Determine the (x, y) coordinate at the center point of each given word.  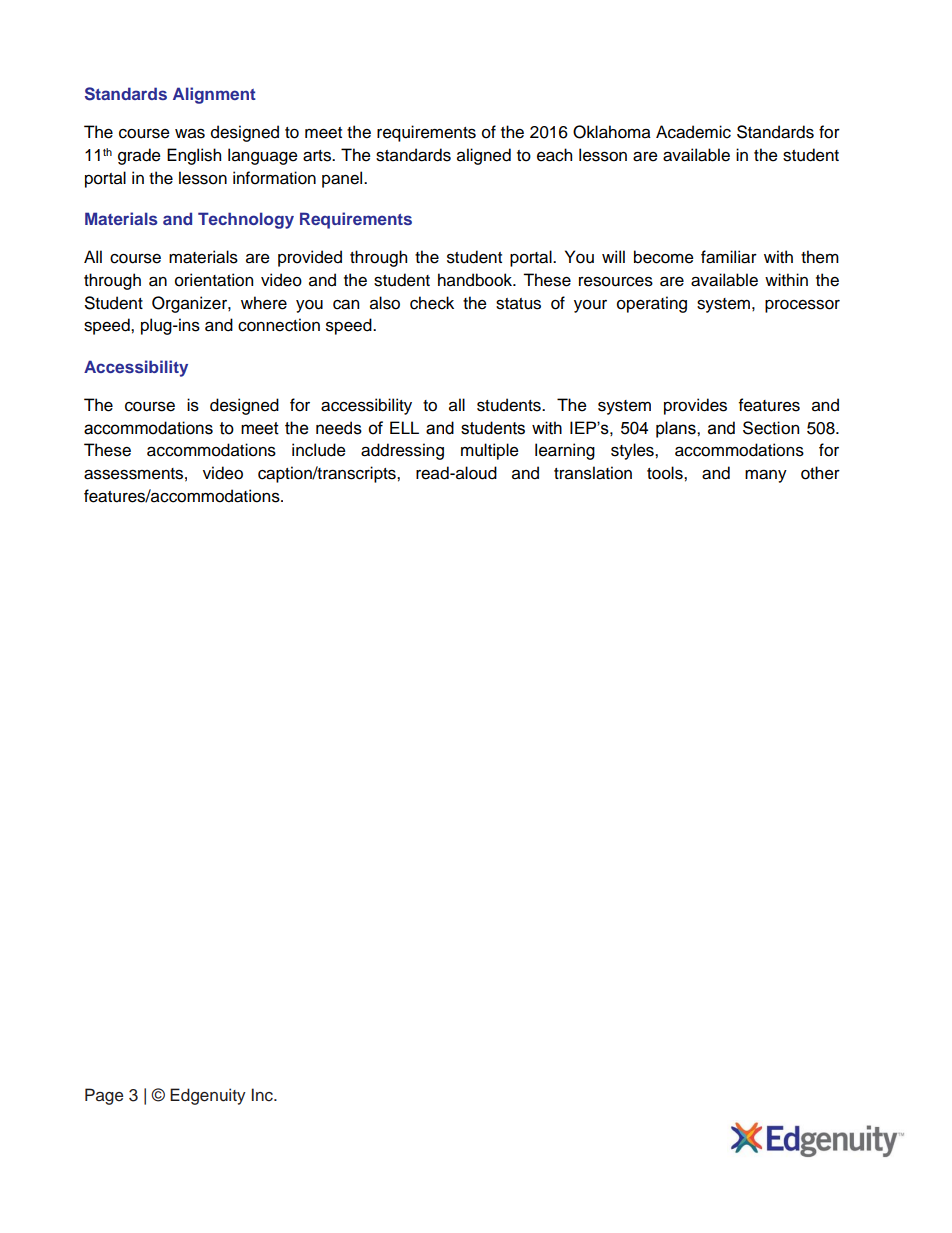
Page (104, 1096)
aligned (484, 156)
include (319, 450)
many (766, 476)
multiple (490, 451)
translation (593, 473)
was (190, 133)
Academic (693, 132)
